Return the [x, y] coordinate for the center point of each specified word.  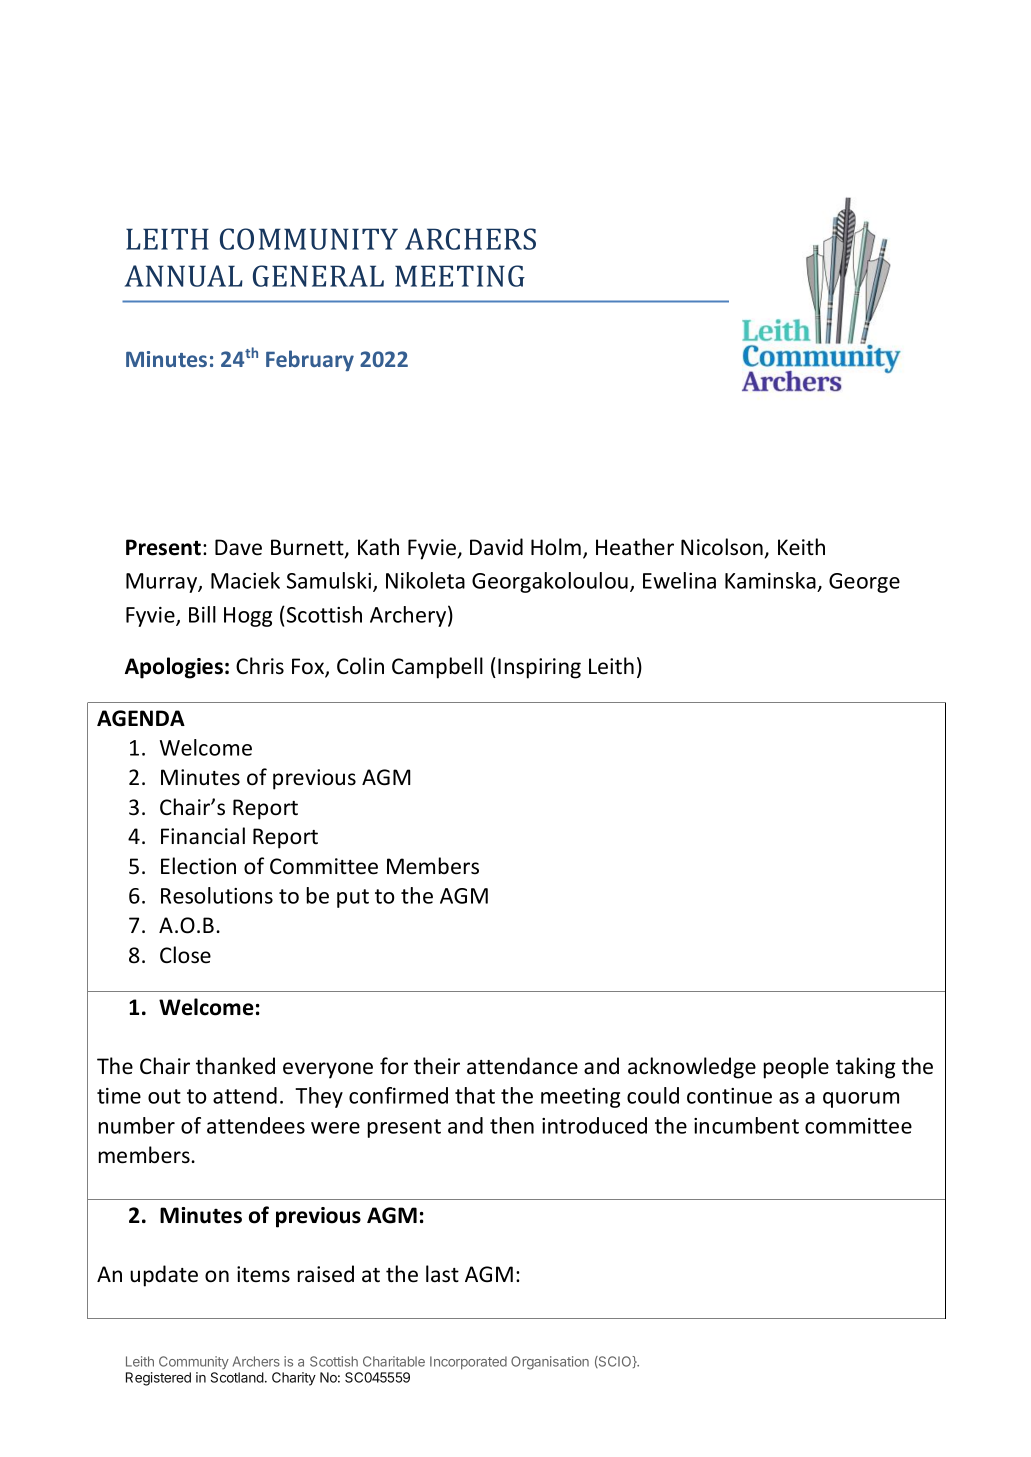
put [353, 898]
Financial [203, 836]
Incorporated [468, 1362]
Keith [801, 547]
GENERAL [318, 276]
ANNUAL [184, 276]
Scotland [237, 1377]
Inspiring [539, 668]
